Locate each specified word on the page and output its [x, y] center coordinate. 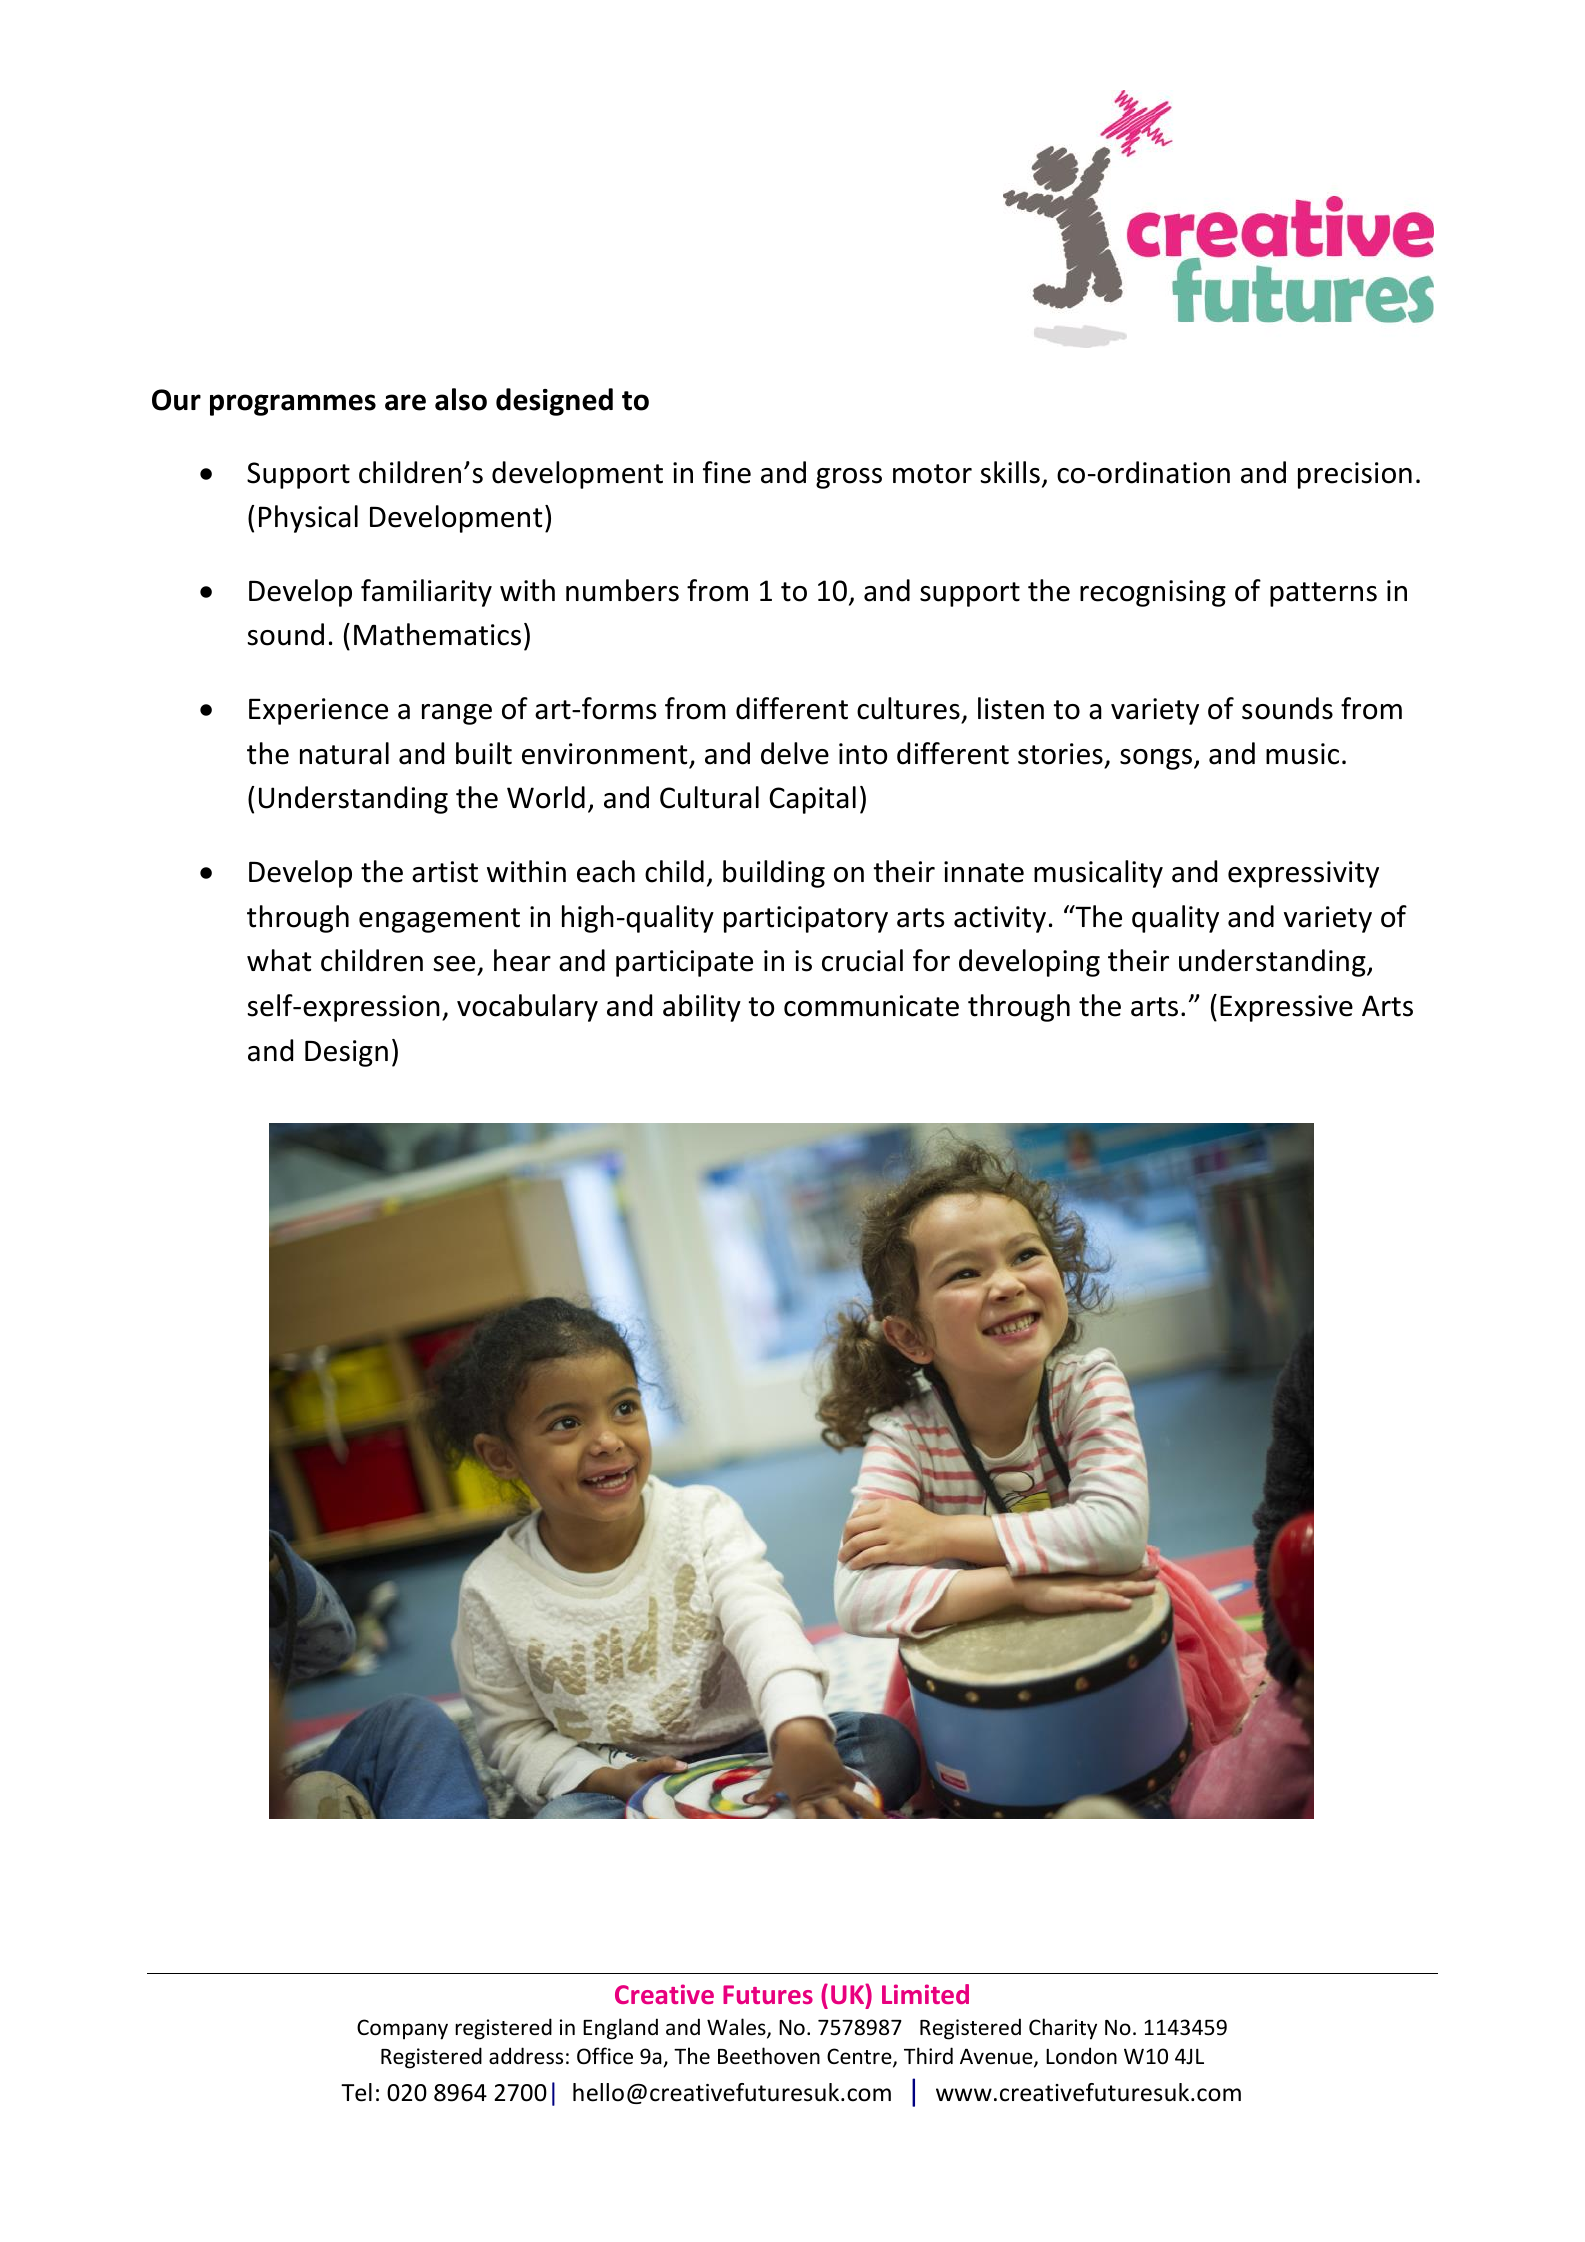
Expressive [1286, 1008]
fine [727, 472]
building [774, 874]
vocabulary [527, 1008]
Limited [925, 1994]
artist [445, 872]
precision [1355, 475]
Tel [356, 2092]
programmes [293, 405]
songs [1156, 759]
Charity [1063, 2029]
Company [402, 2029]
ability [702, 1008]
